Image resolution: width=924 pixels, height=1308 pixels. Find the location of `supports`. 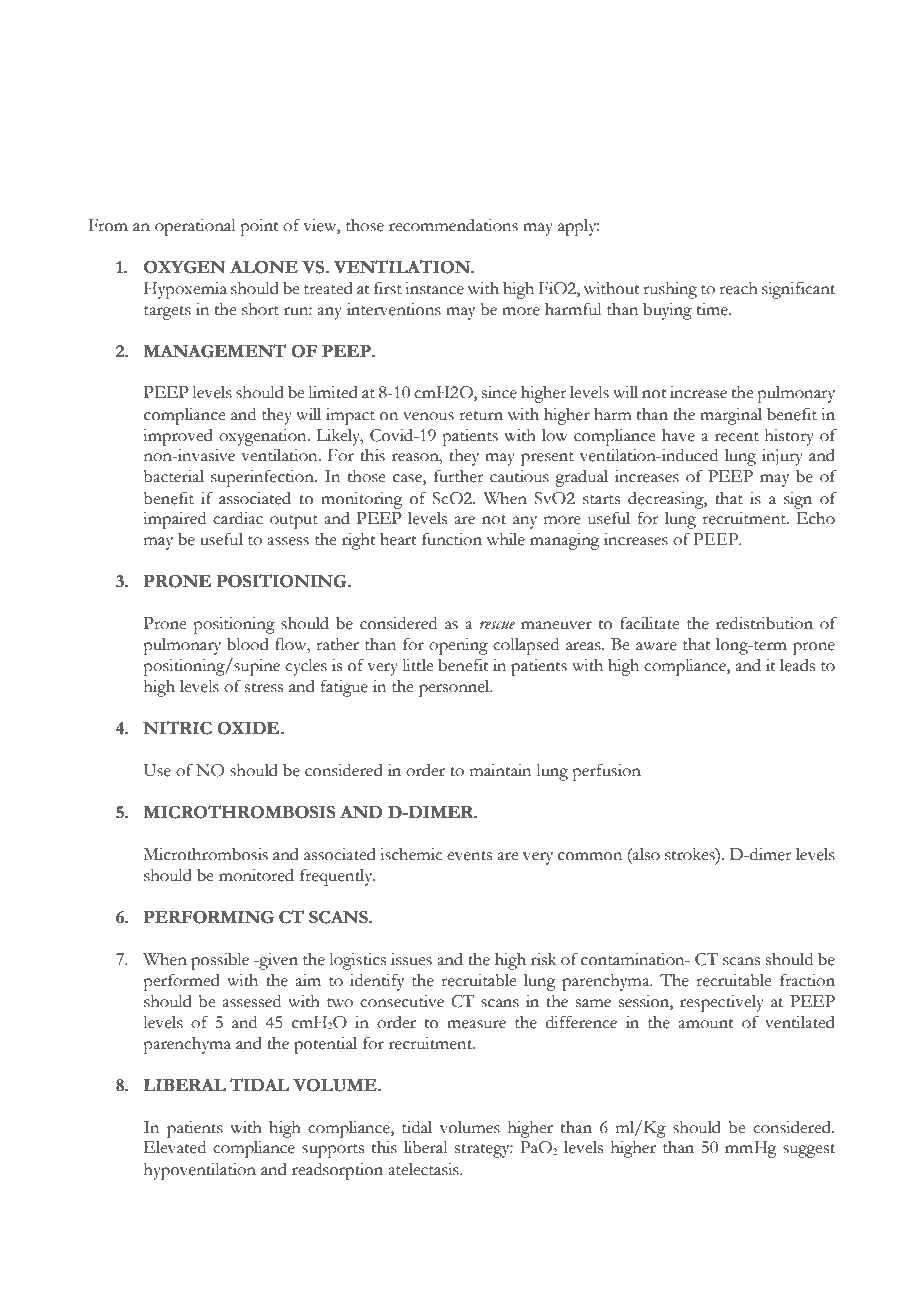

supports is located at coordinates (333, 1151).
